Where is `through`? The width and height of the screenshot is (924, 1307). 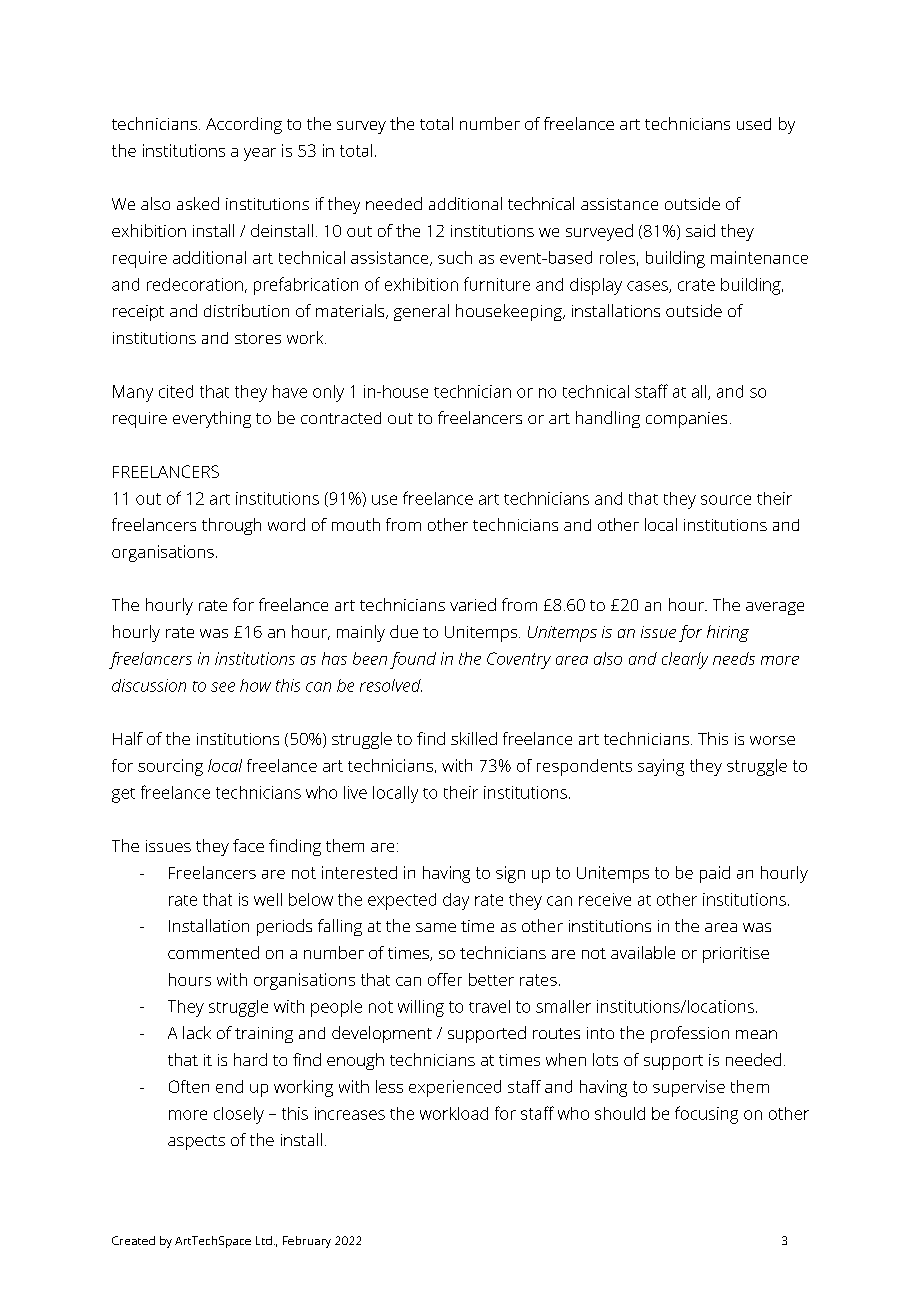
through is located at coordinates (231, 526).
